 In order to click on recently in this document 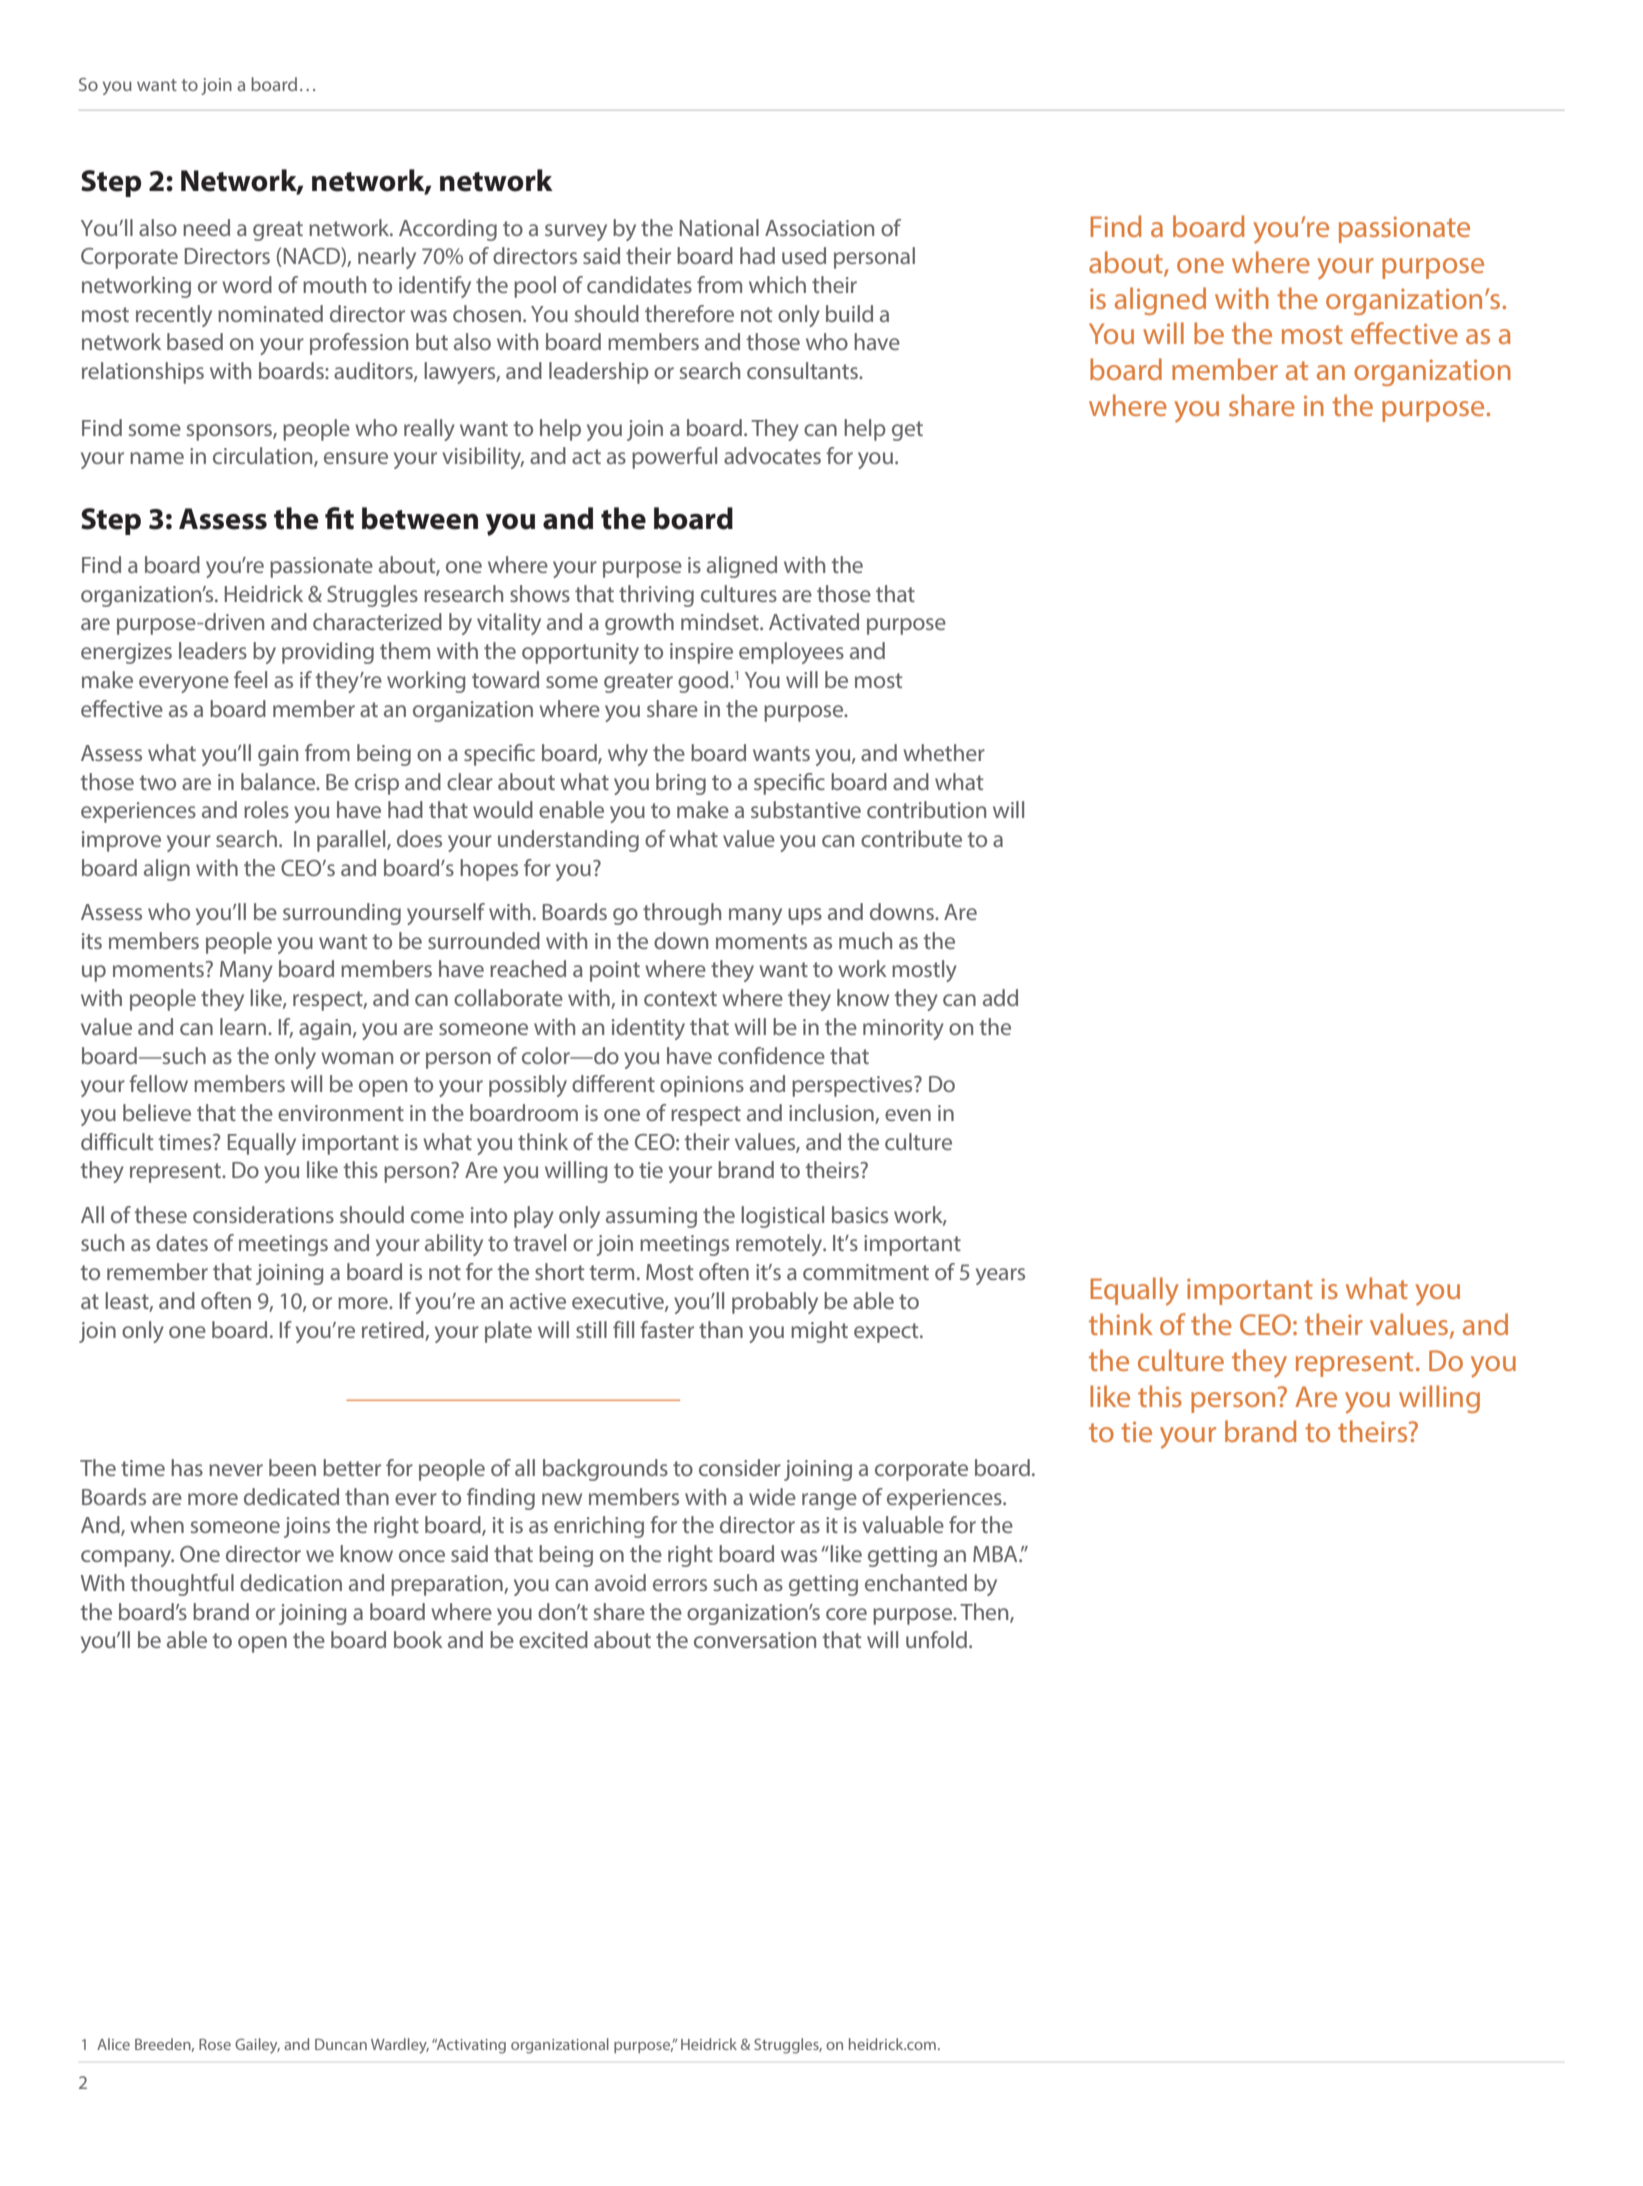, I will do `click(174, 316)`.
